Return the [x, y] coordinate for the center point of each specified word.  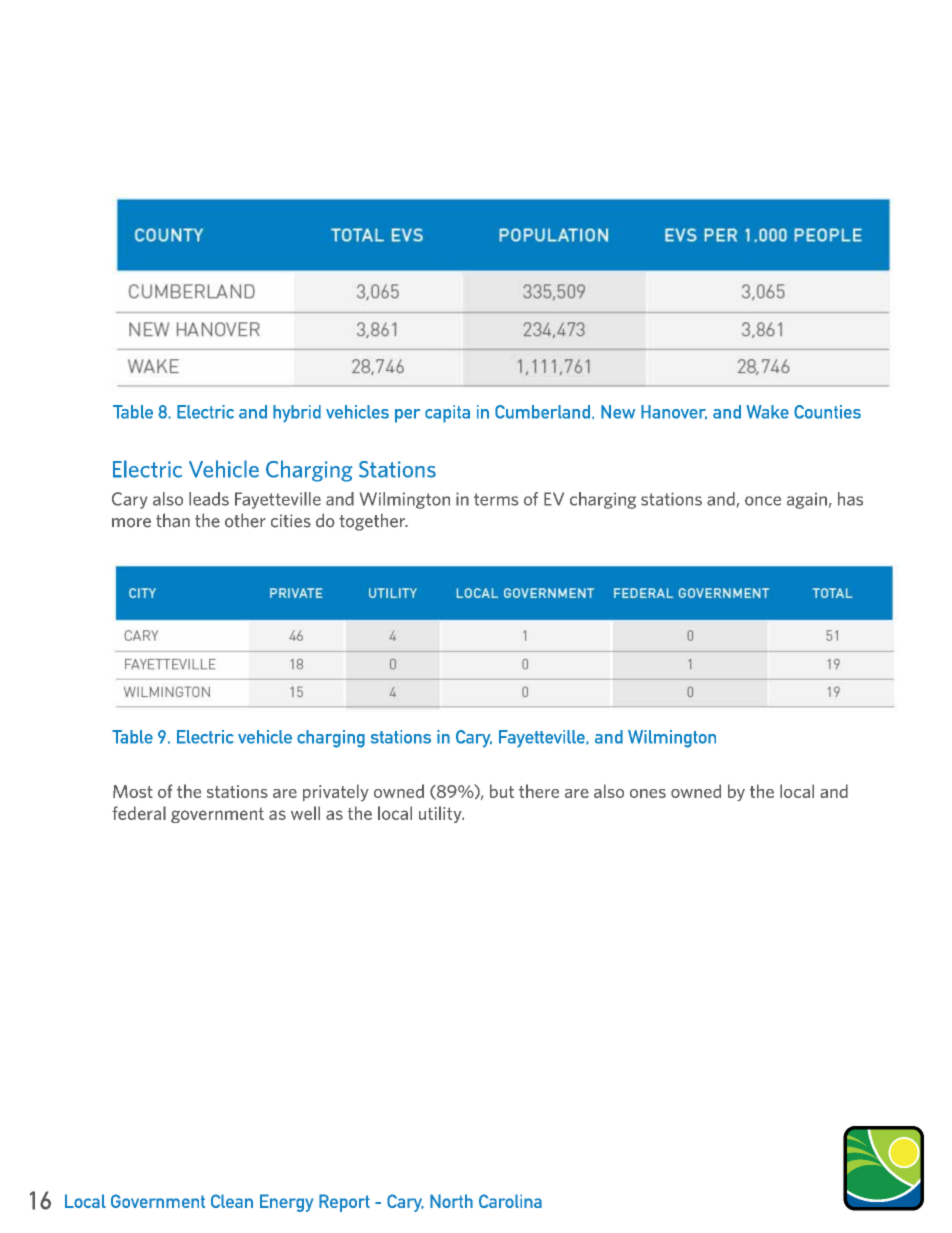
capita [447, 414]
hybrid [297, 413]
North [451, 1201]
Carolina [510, 1201]
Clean [232, 1201]
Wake [767, 412]
